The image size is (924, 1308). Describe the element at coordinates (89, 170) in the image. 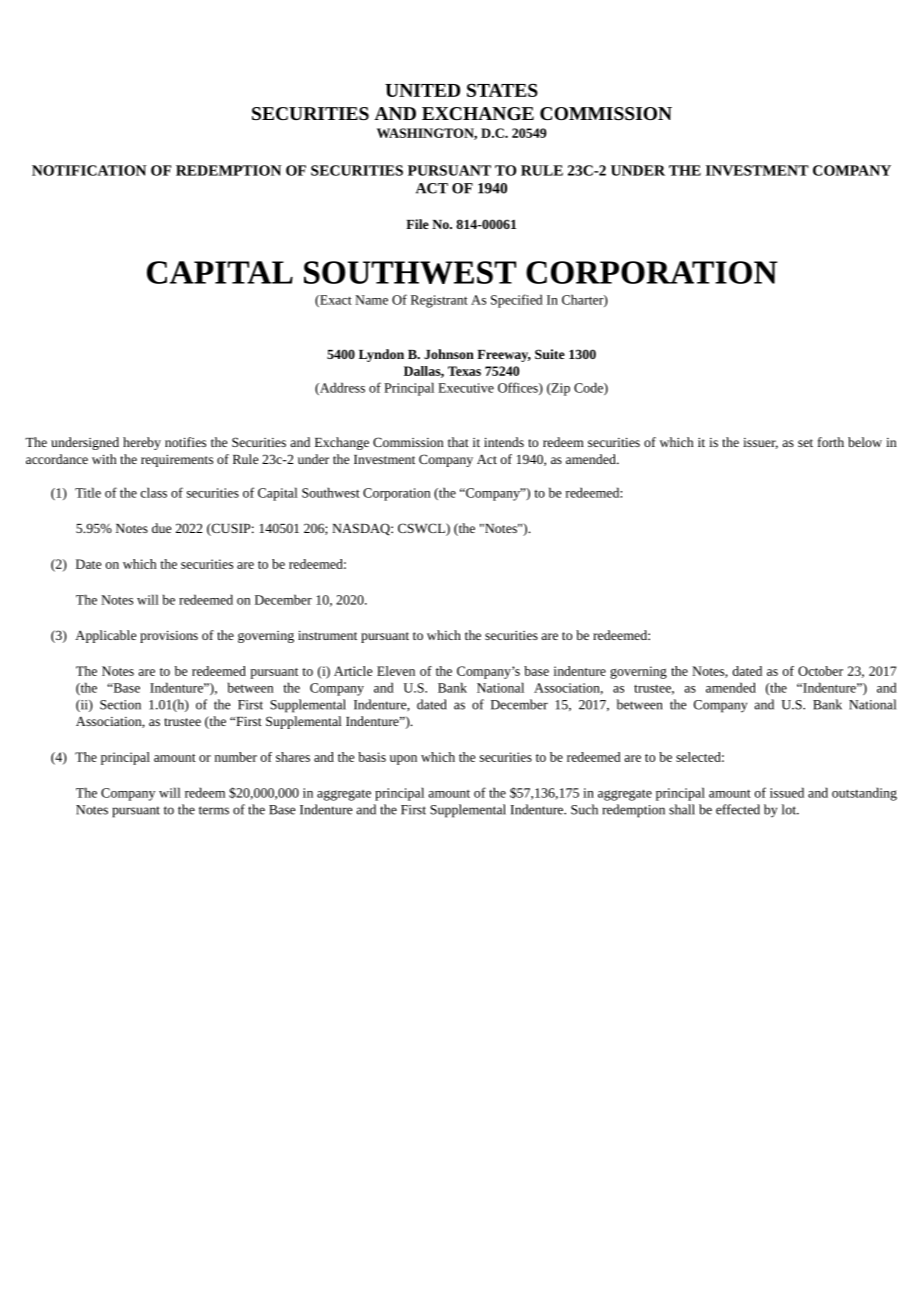

I see `NOTIFICATION` at that location.
